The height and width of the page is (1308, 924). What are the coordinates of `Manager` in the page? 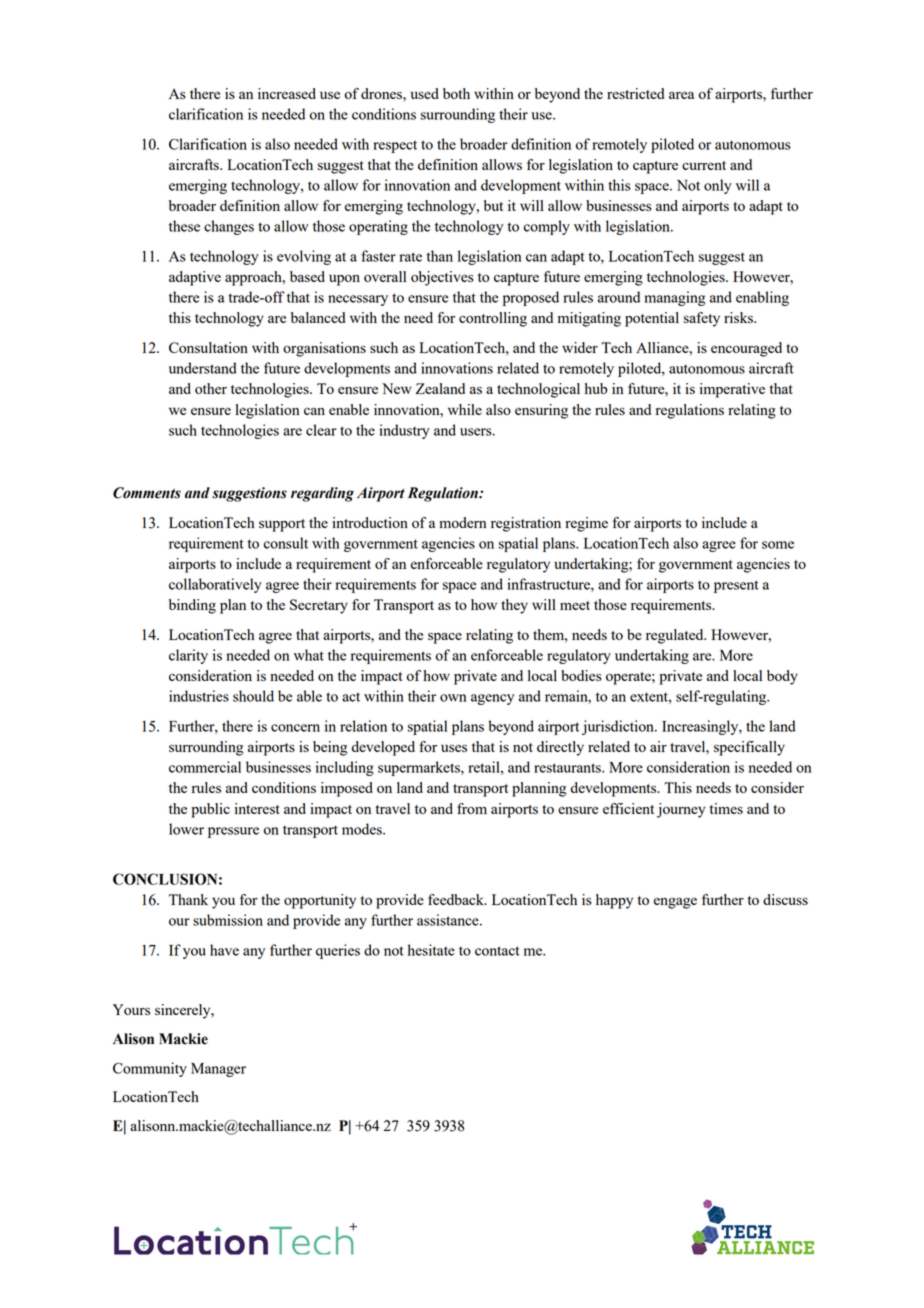 It's located at (218, 1070).
